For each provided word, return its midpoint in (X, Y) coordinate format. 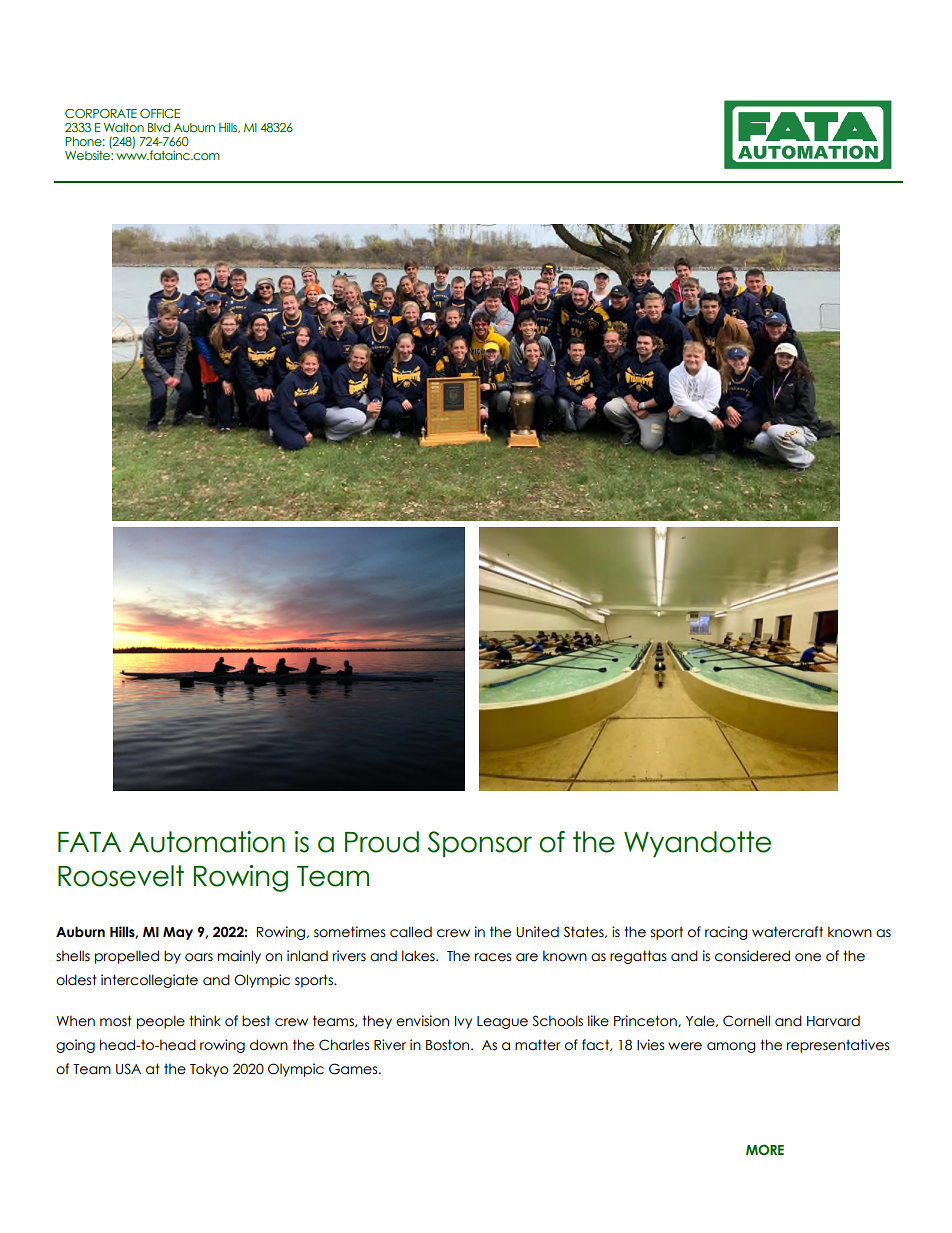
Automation (207, 842)
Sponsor (480, 844)
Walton (124, 127)
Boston (449, 1045)
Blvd (159, 127)
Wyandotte (697, 844)
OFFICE (160, 113)
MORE (765, 1149)
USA (128, 1069)
